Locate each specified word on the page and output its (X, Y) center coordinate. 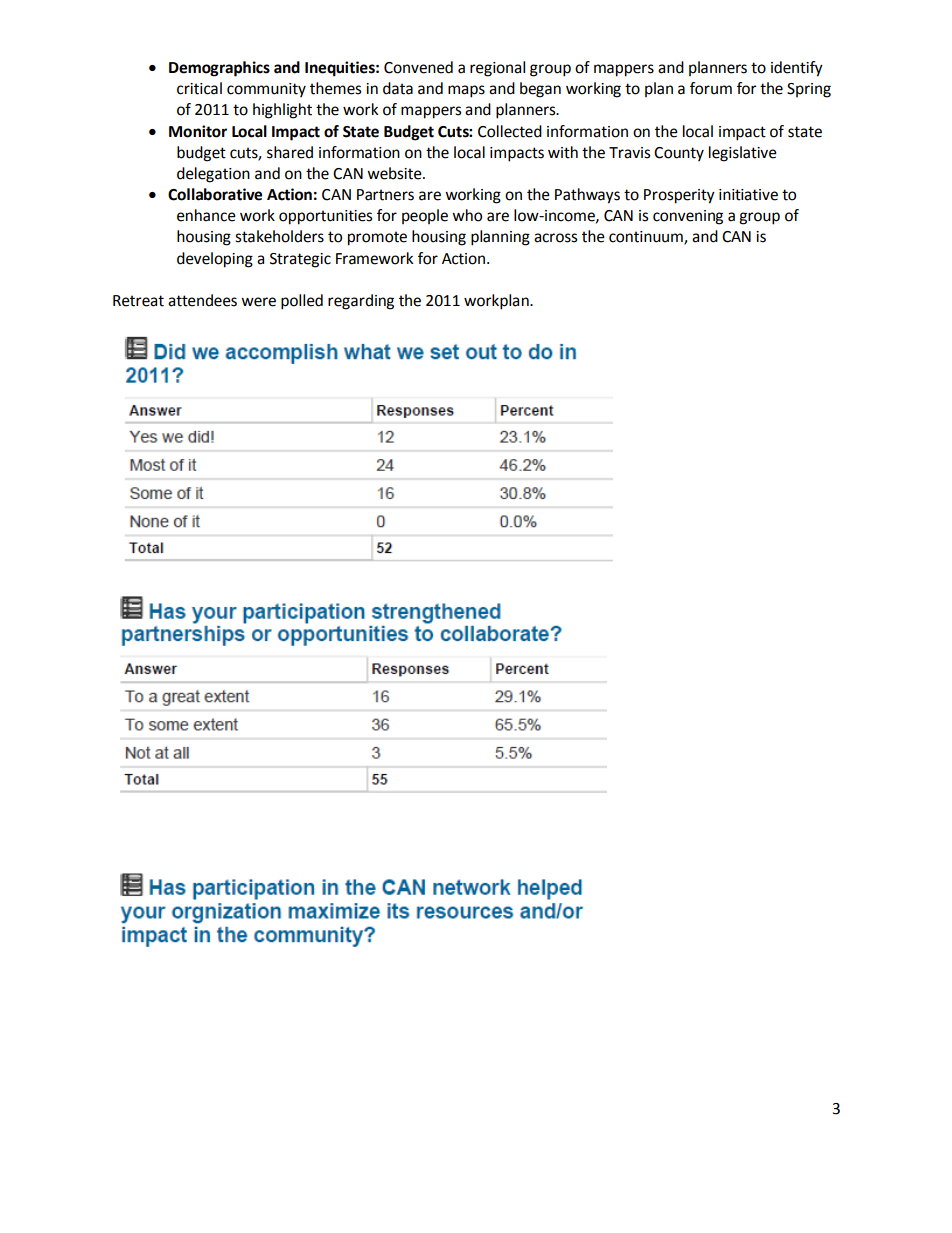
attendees (202, 300)
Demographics (219, 69)
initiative (748, 195)
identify (797, 69)
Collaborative (215, 194)
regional (497, 69)
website (395, 173)
